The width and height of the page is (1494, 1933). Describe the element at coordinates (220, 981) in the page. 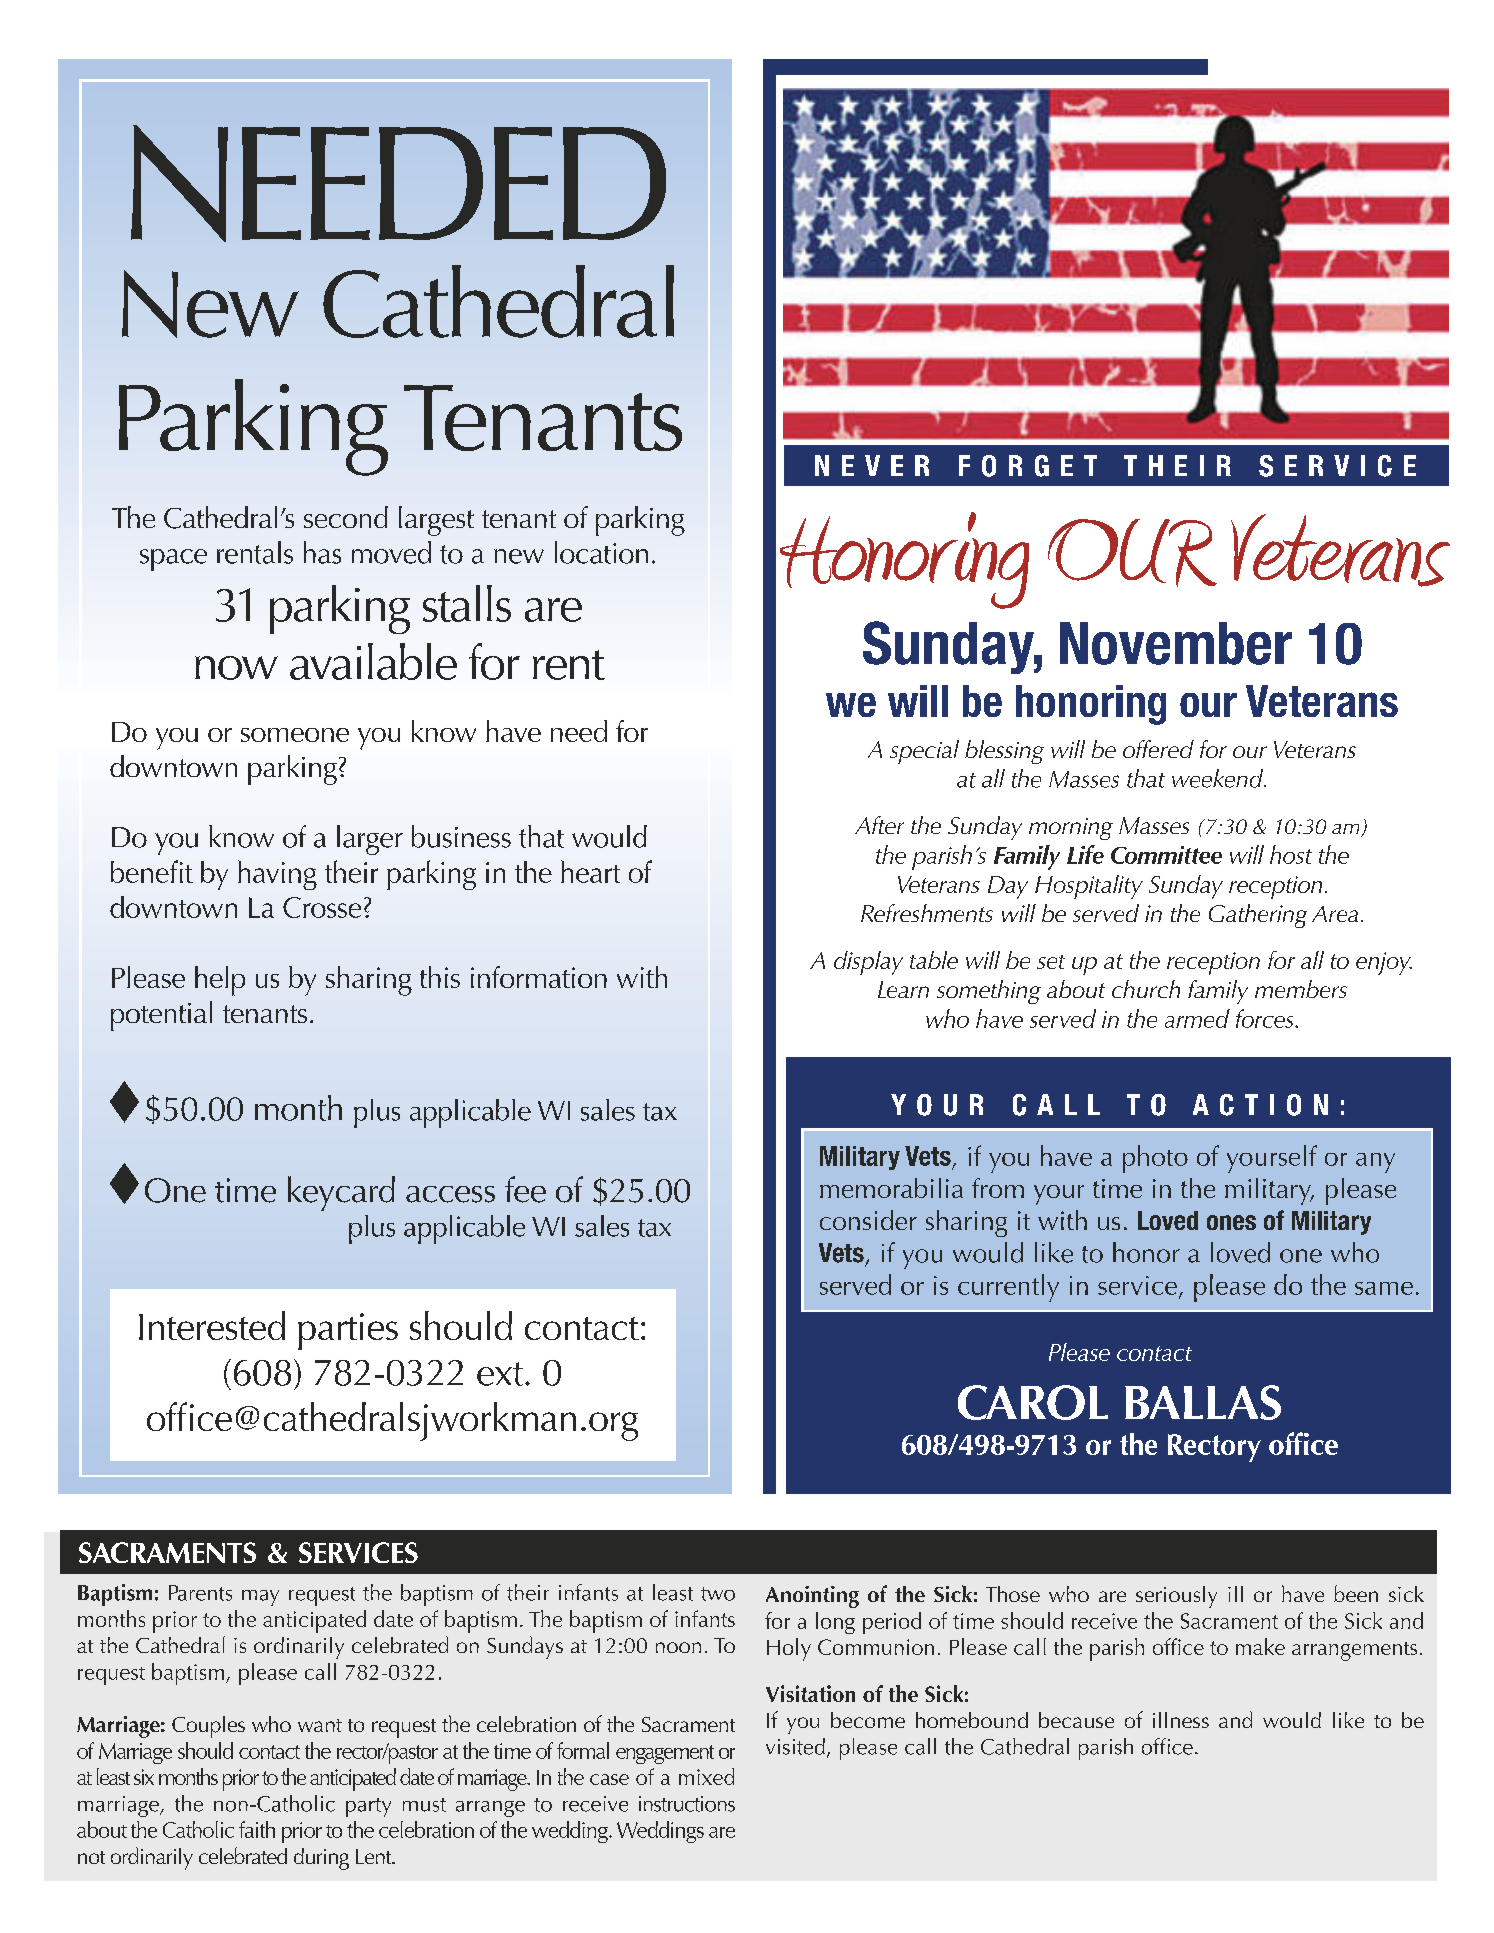

I see `help` at that location.
